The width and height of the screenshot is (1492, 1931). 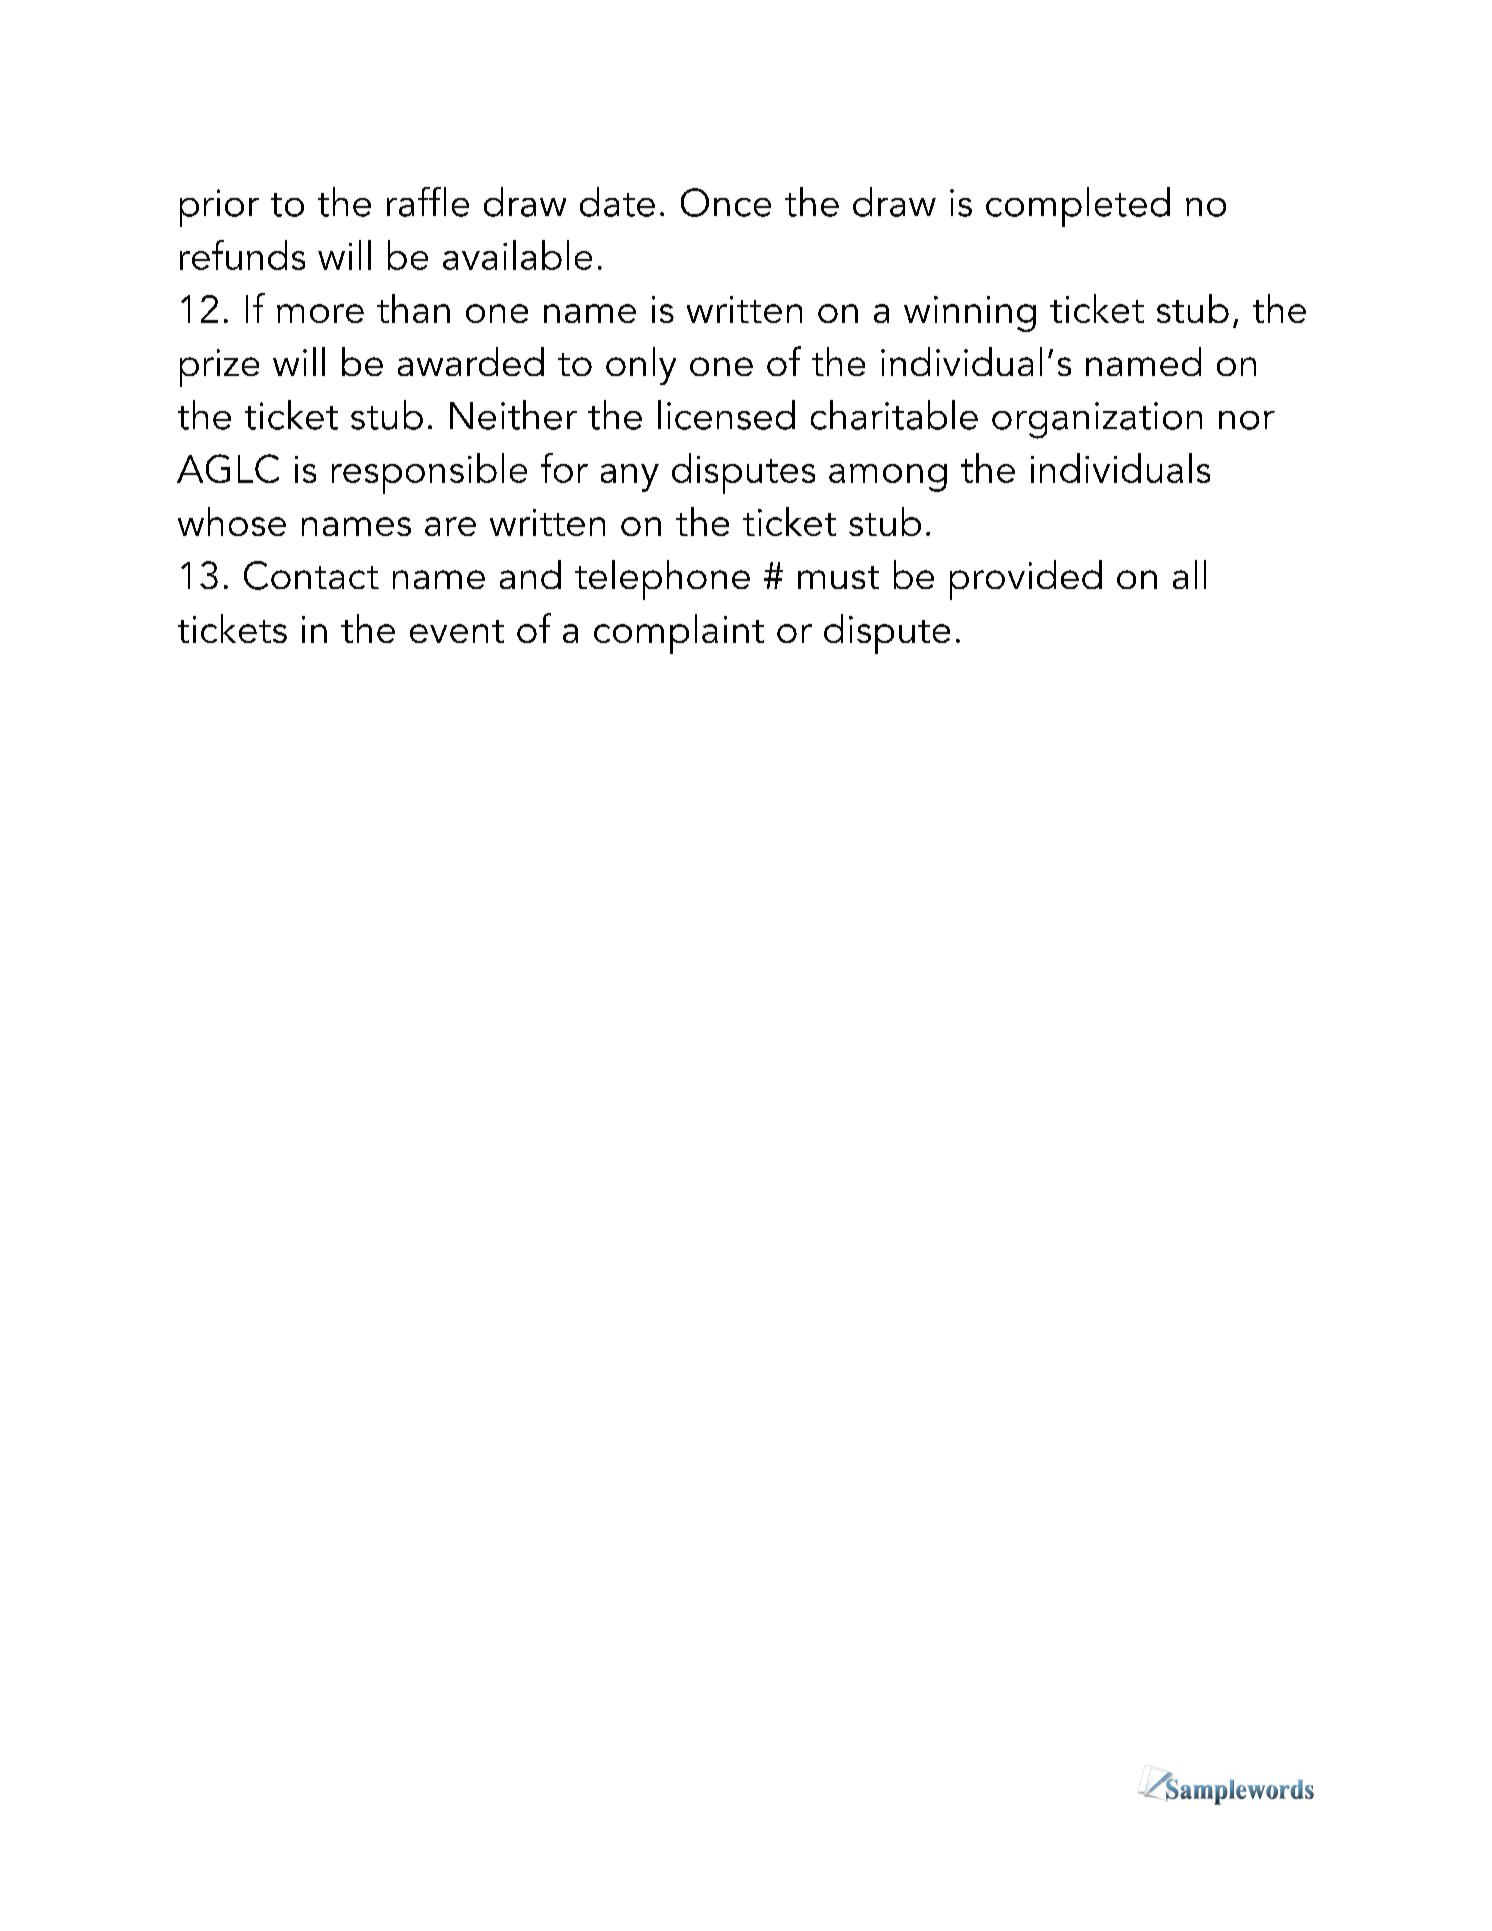 I want to click on organization, so click(x=1097, y=420).
